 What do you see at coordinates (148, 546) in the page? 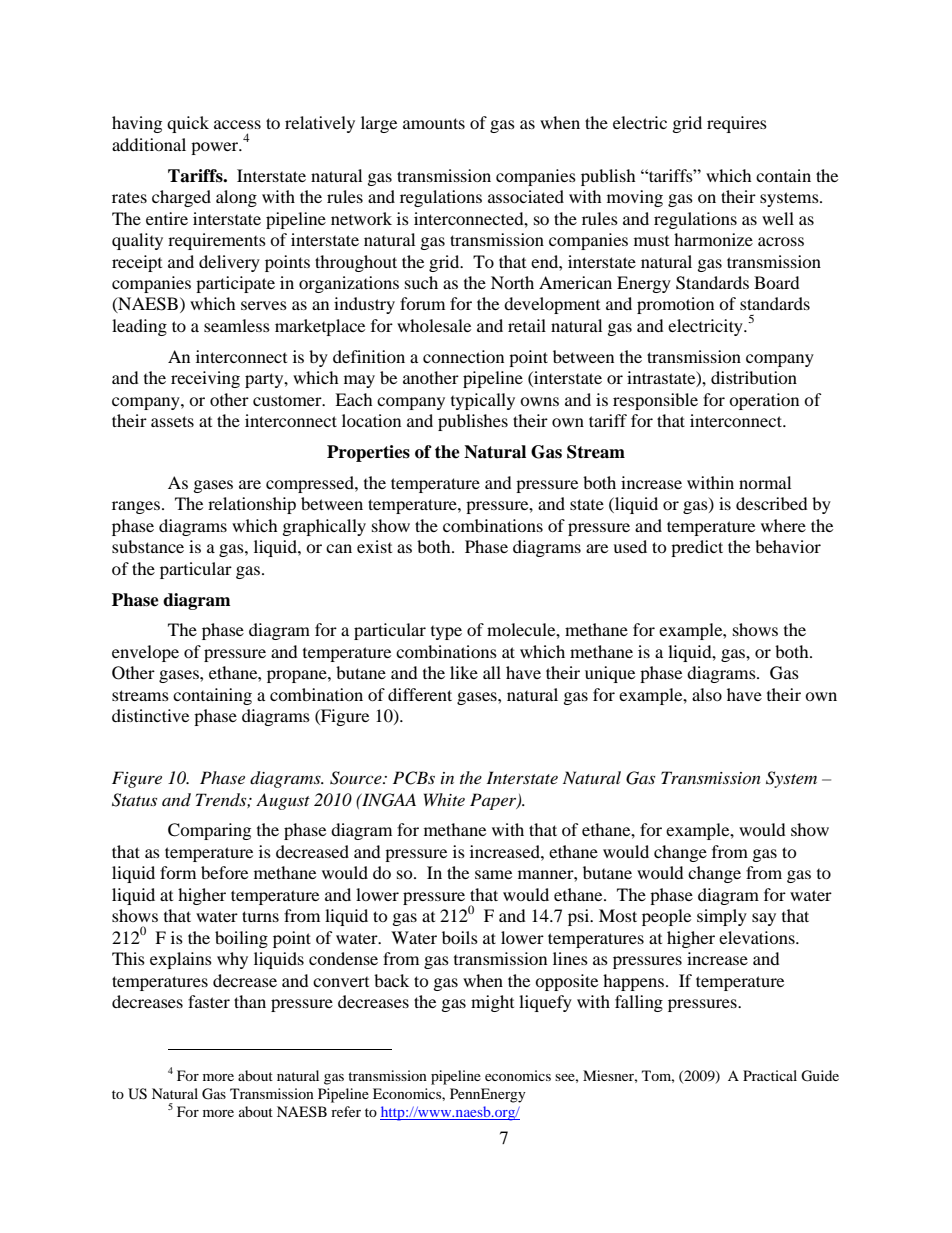
I see `substance` at bounding box center [148, 546].
